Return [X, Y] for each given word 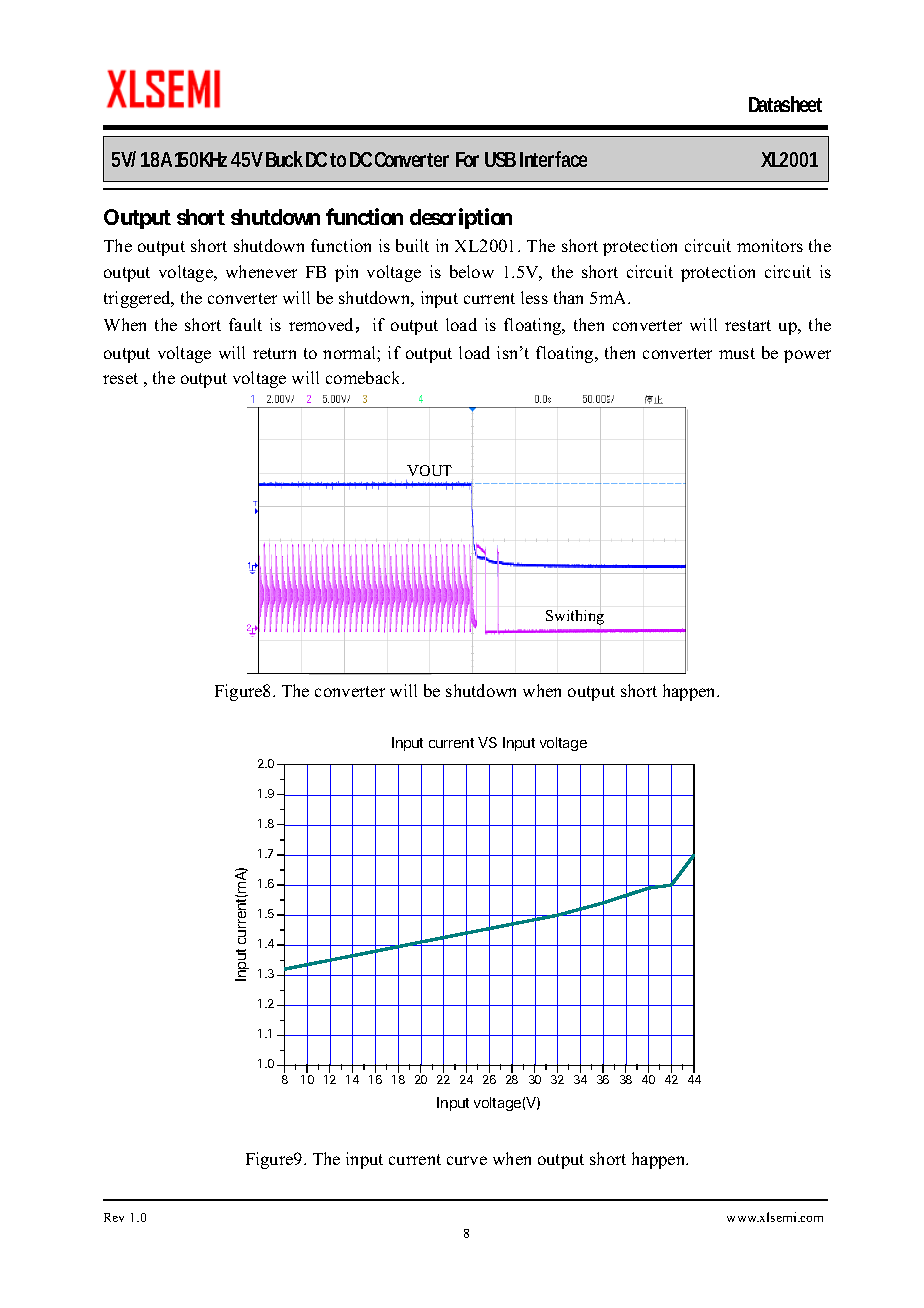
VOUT [429, 470]
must [737, 353]
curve [467, 1160]
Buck [284, 159]
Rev [114, 1217]
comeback [365, 377]
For [467, 159]
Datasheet [785, 104]
